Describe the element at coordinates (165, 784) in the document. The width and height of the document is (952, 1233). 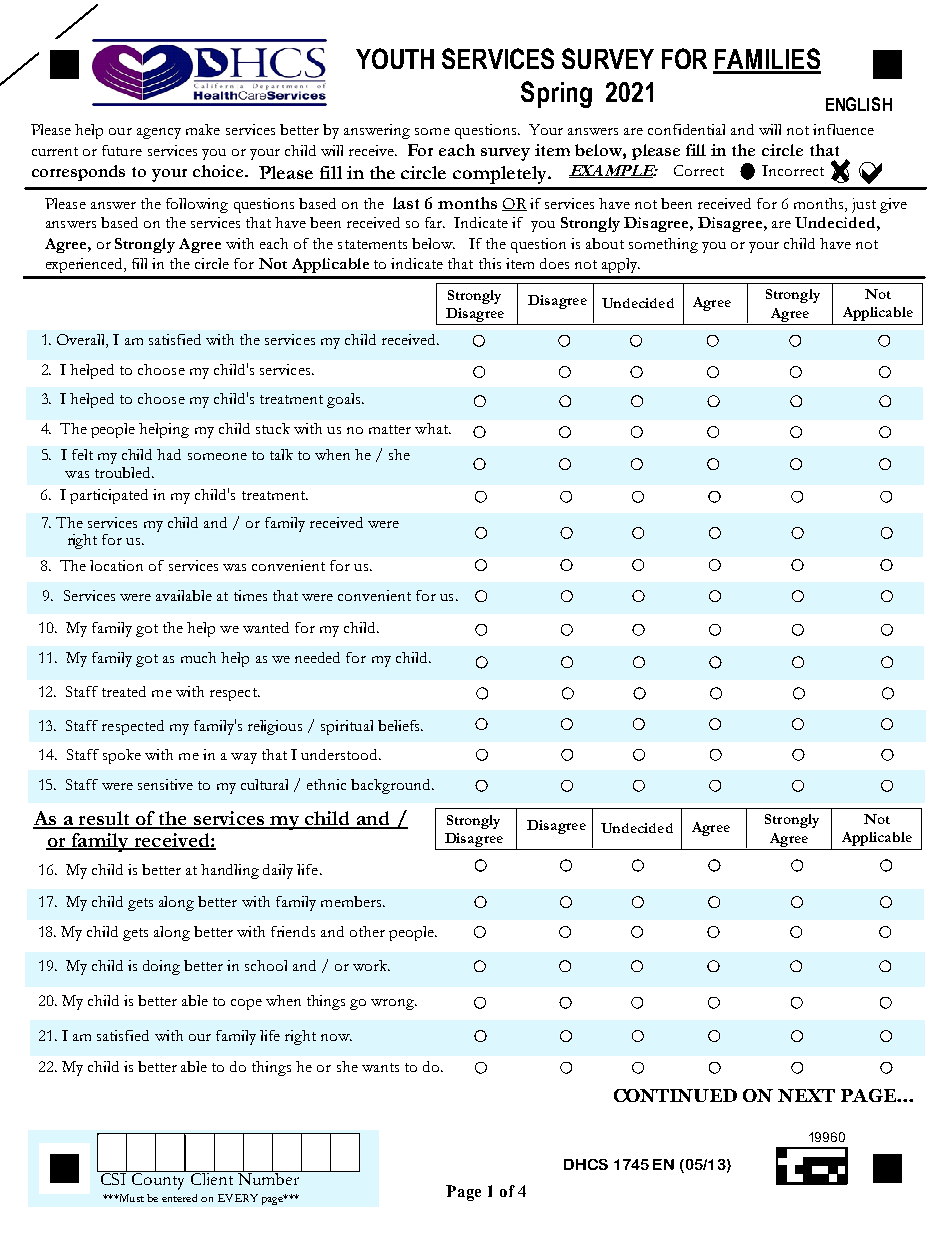
I see `sensitive` at that location.
